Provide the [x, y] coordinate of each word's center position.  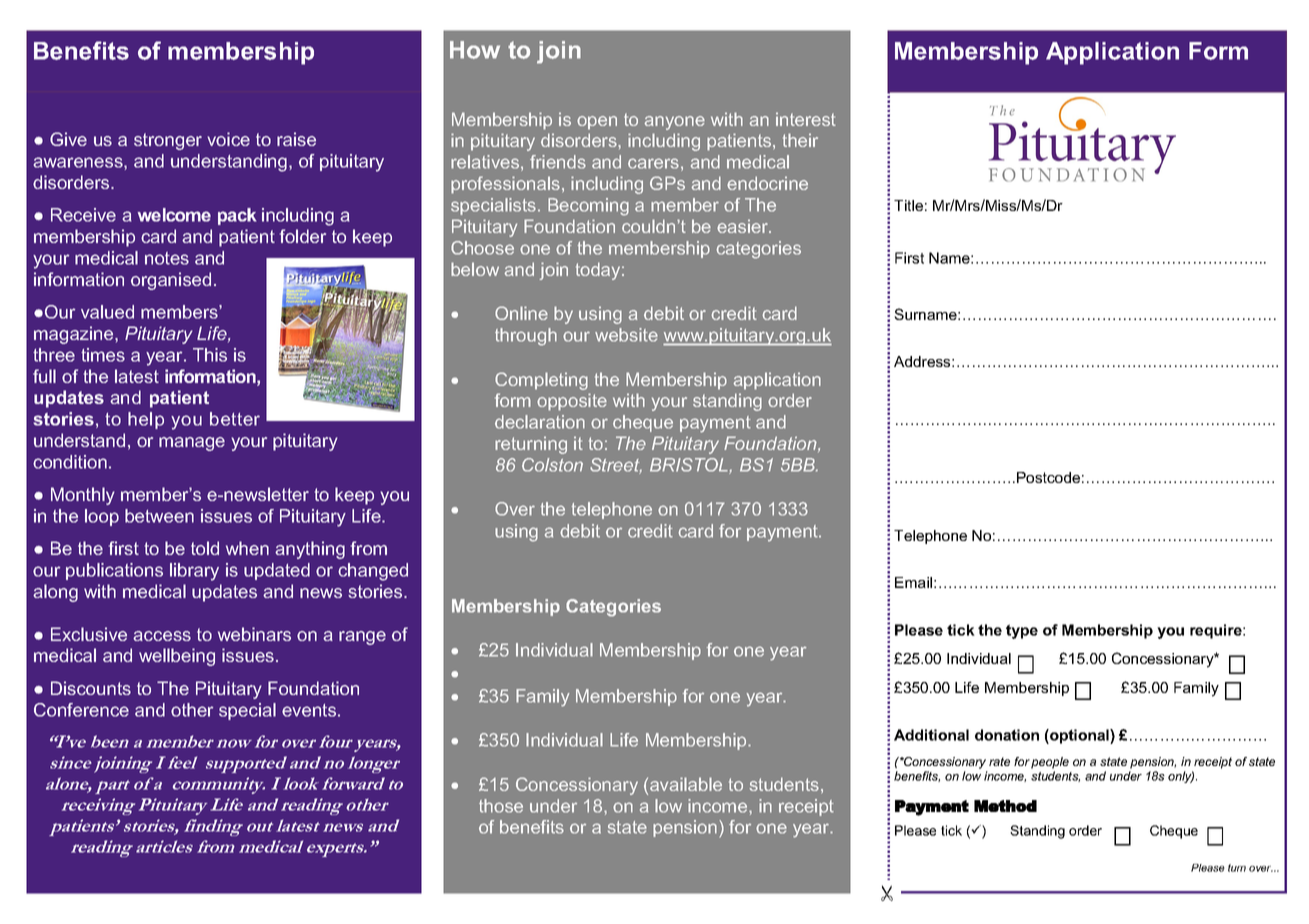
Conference [81, 710]
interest [806, 119]
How [475, 50]
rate [999, 761]
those [501, 806]
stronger [168, 141]
